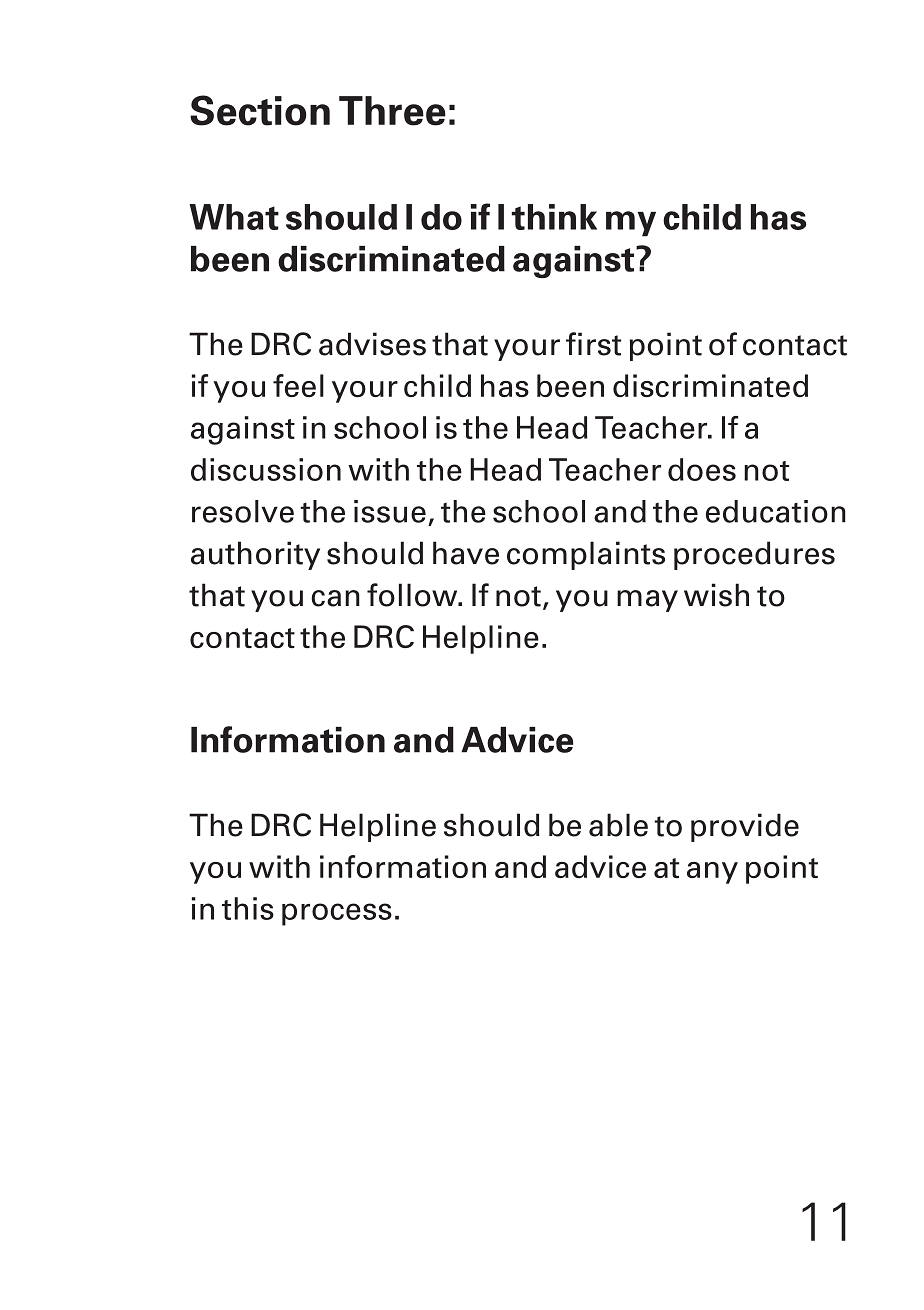 This image has width=924, height=1310. I want to click on can, so click(335, 598).
